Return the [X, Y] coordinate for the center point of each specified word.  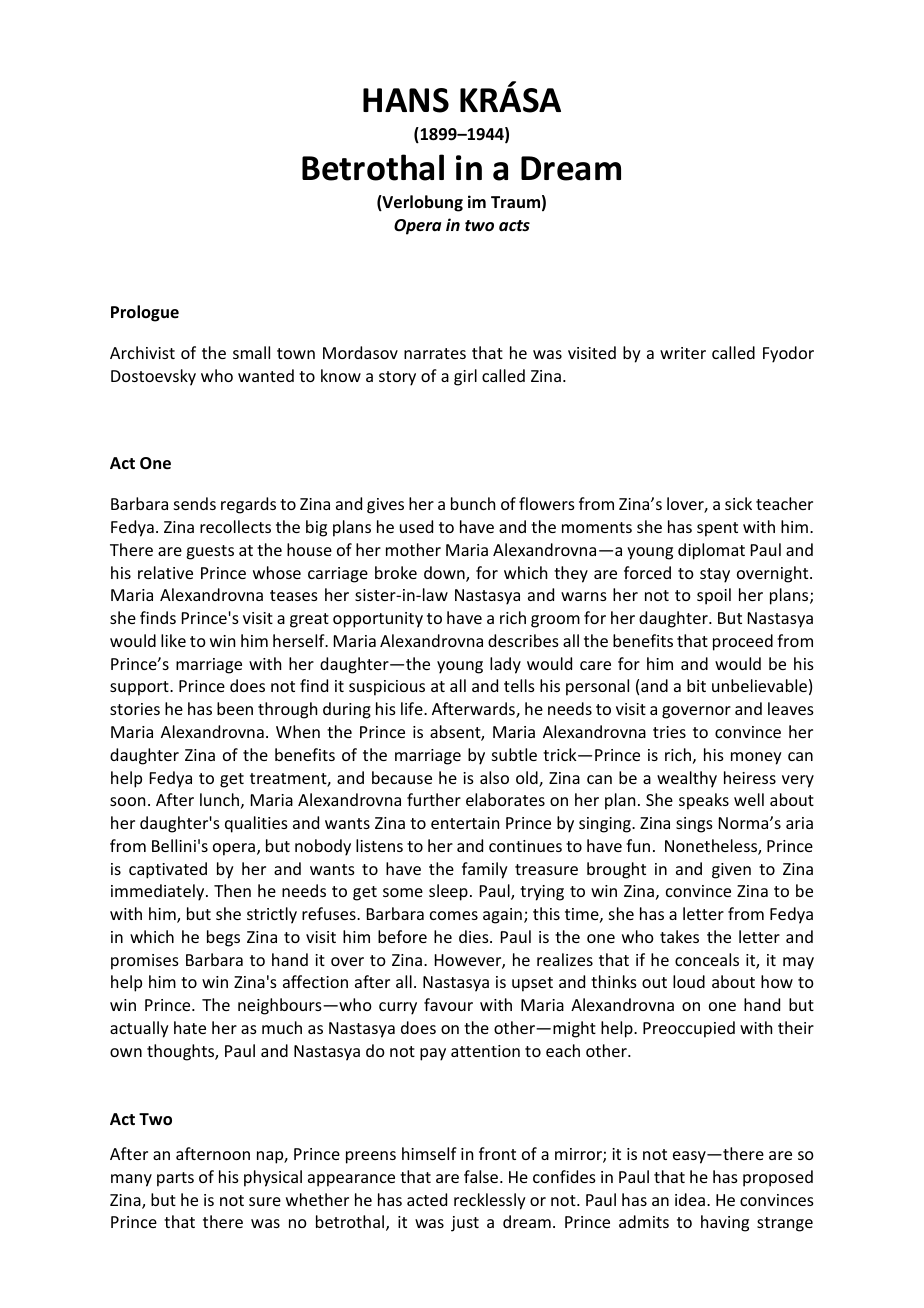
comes [454, 915]
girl [465, 377]
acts [514, 225]
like [173, 640]
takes [679, 936]
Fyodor [788, 354]
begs [223, 938]
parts [175, 1179]
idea [690, 1199]
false [482, 1176]
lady [505, 665]
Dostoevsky [153, 377]
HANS [406, 100]
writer [683, 353]
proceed [743, 642]
